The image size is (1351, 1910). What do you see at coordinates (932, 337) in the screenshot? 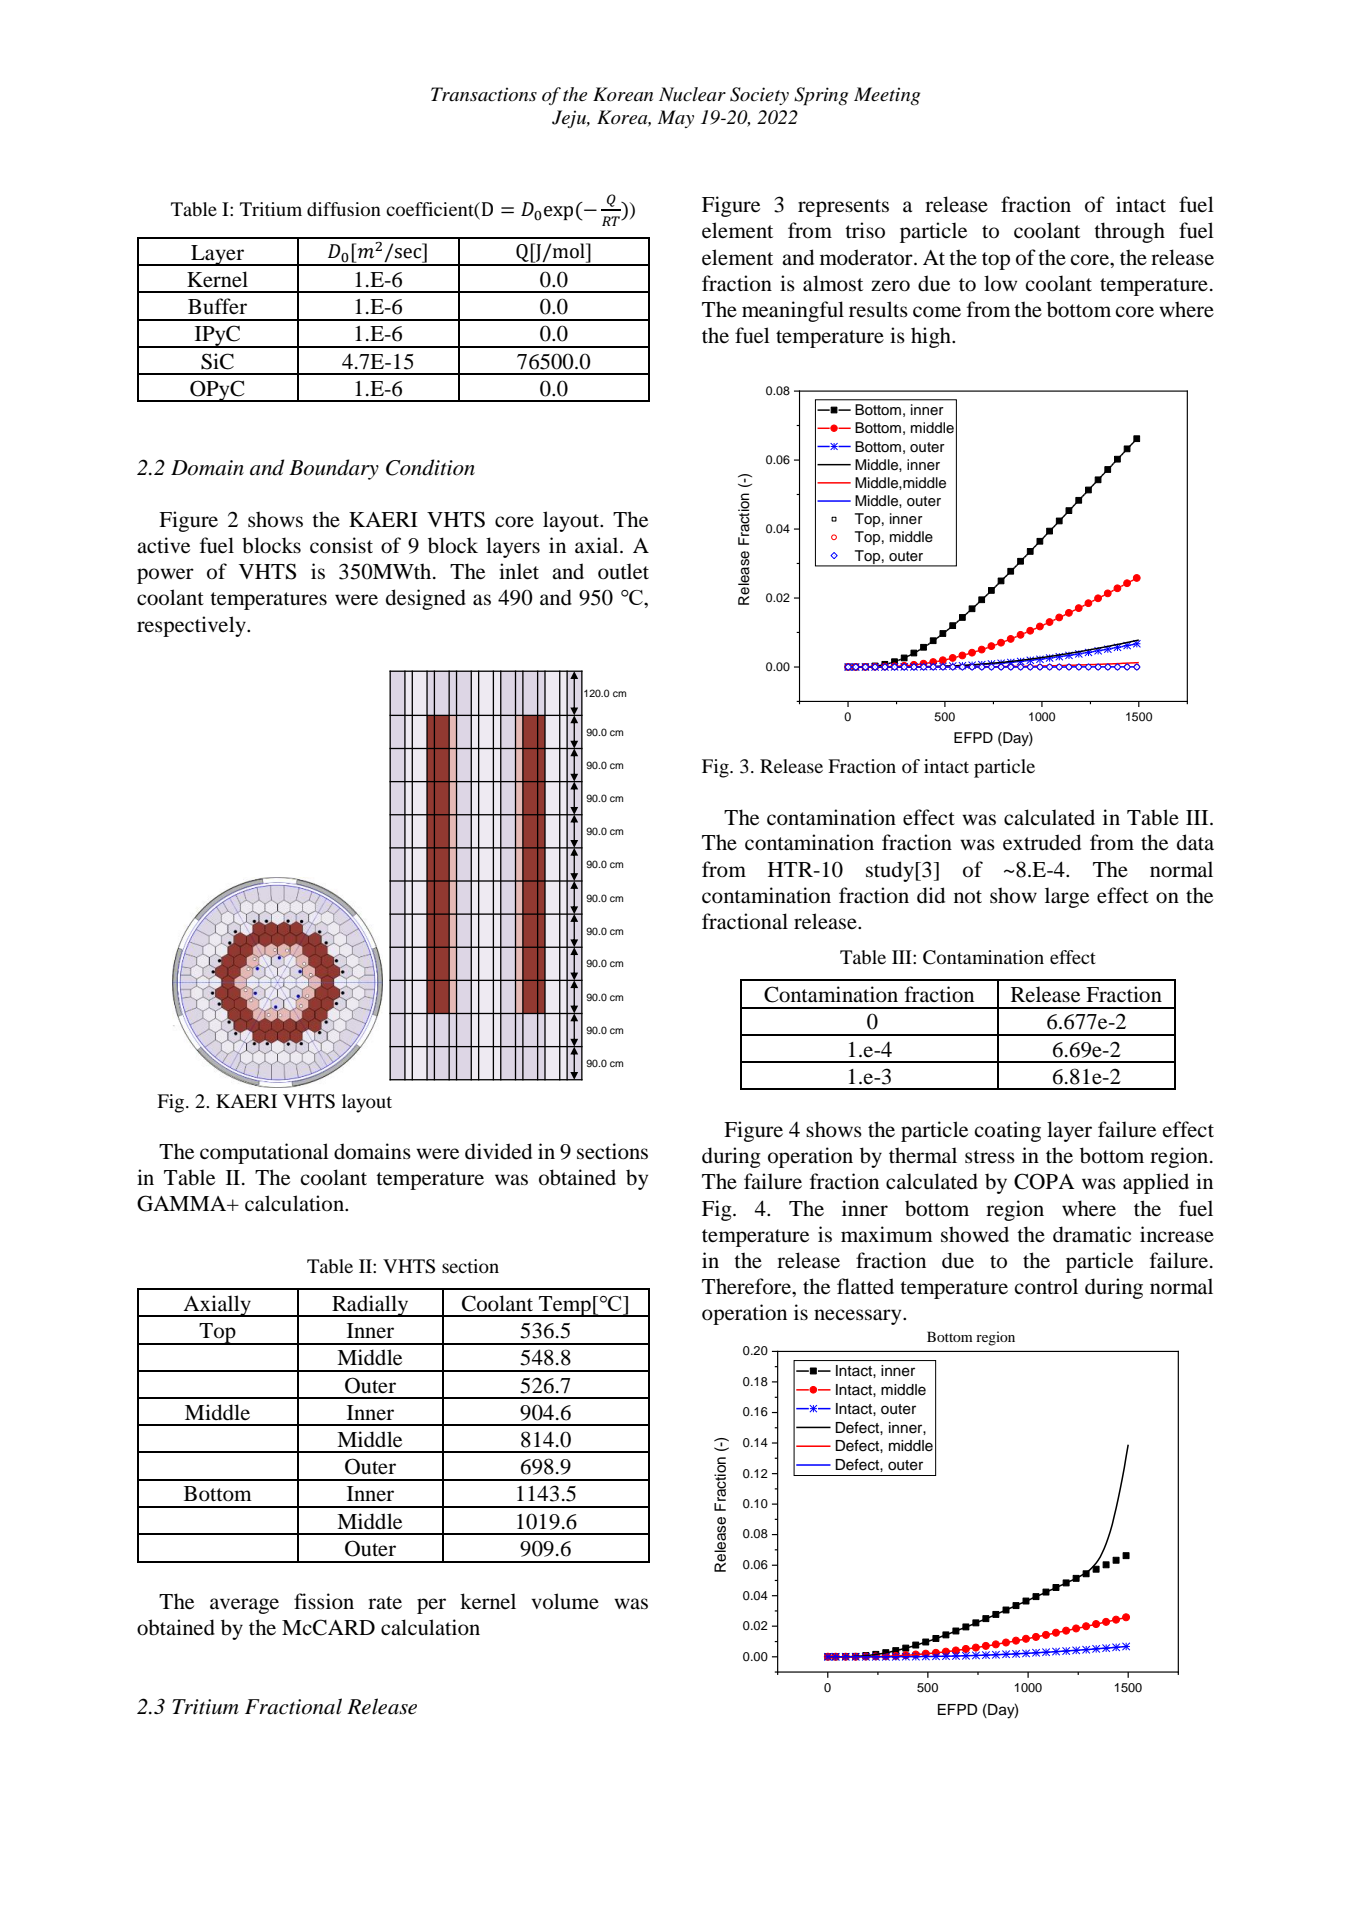
I see `high` at bounding box center [932, 337].
